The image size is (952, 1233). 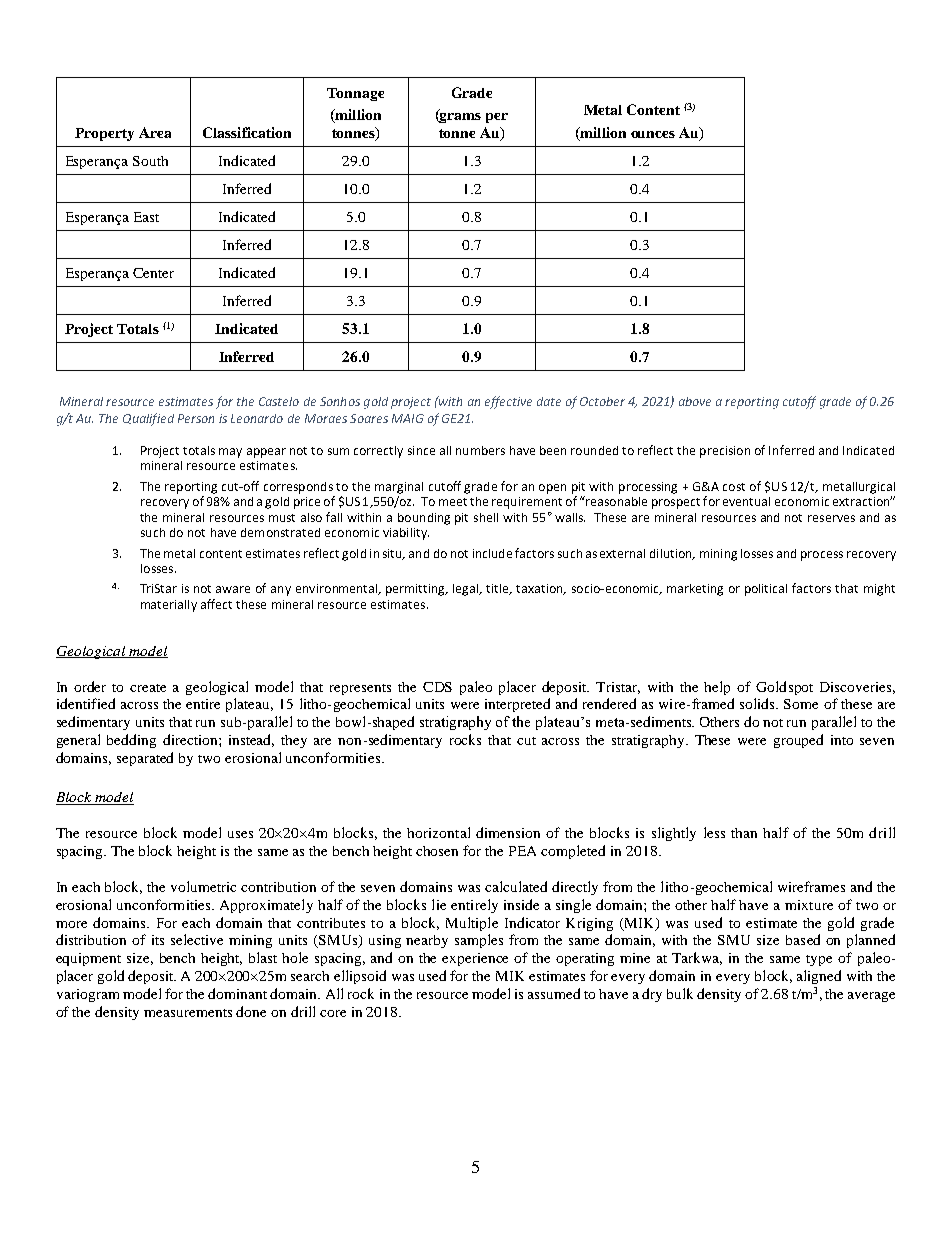 I want to click on Area, so click(x=155, y=132).
